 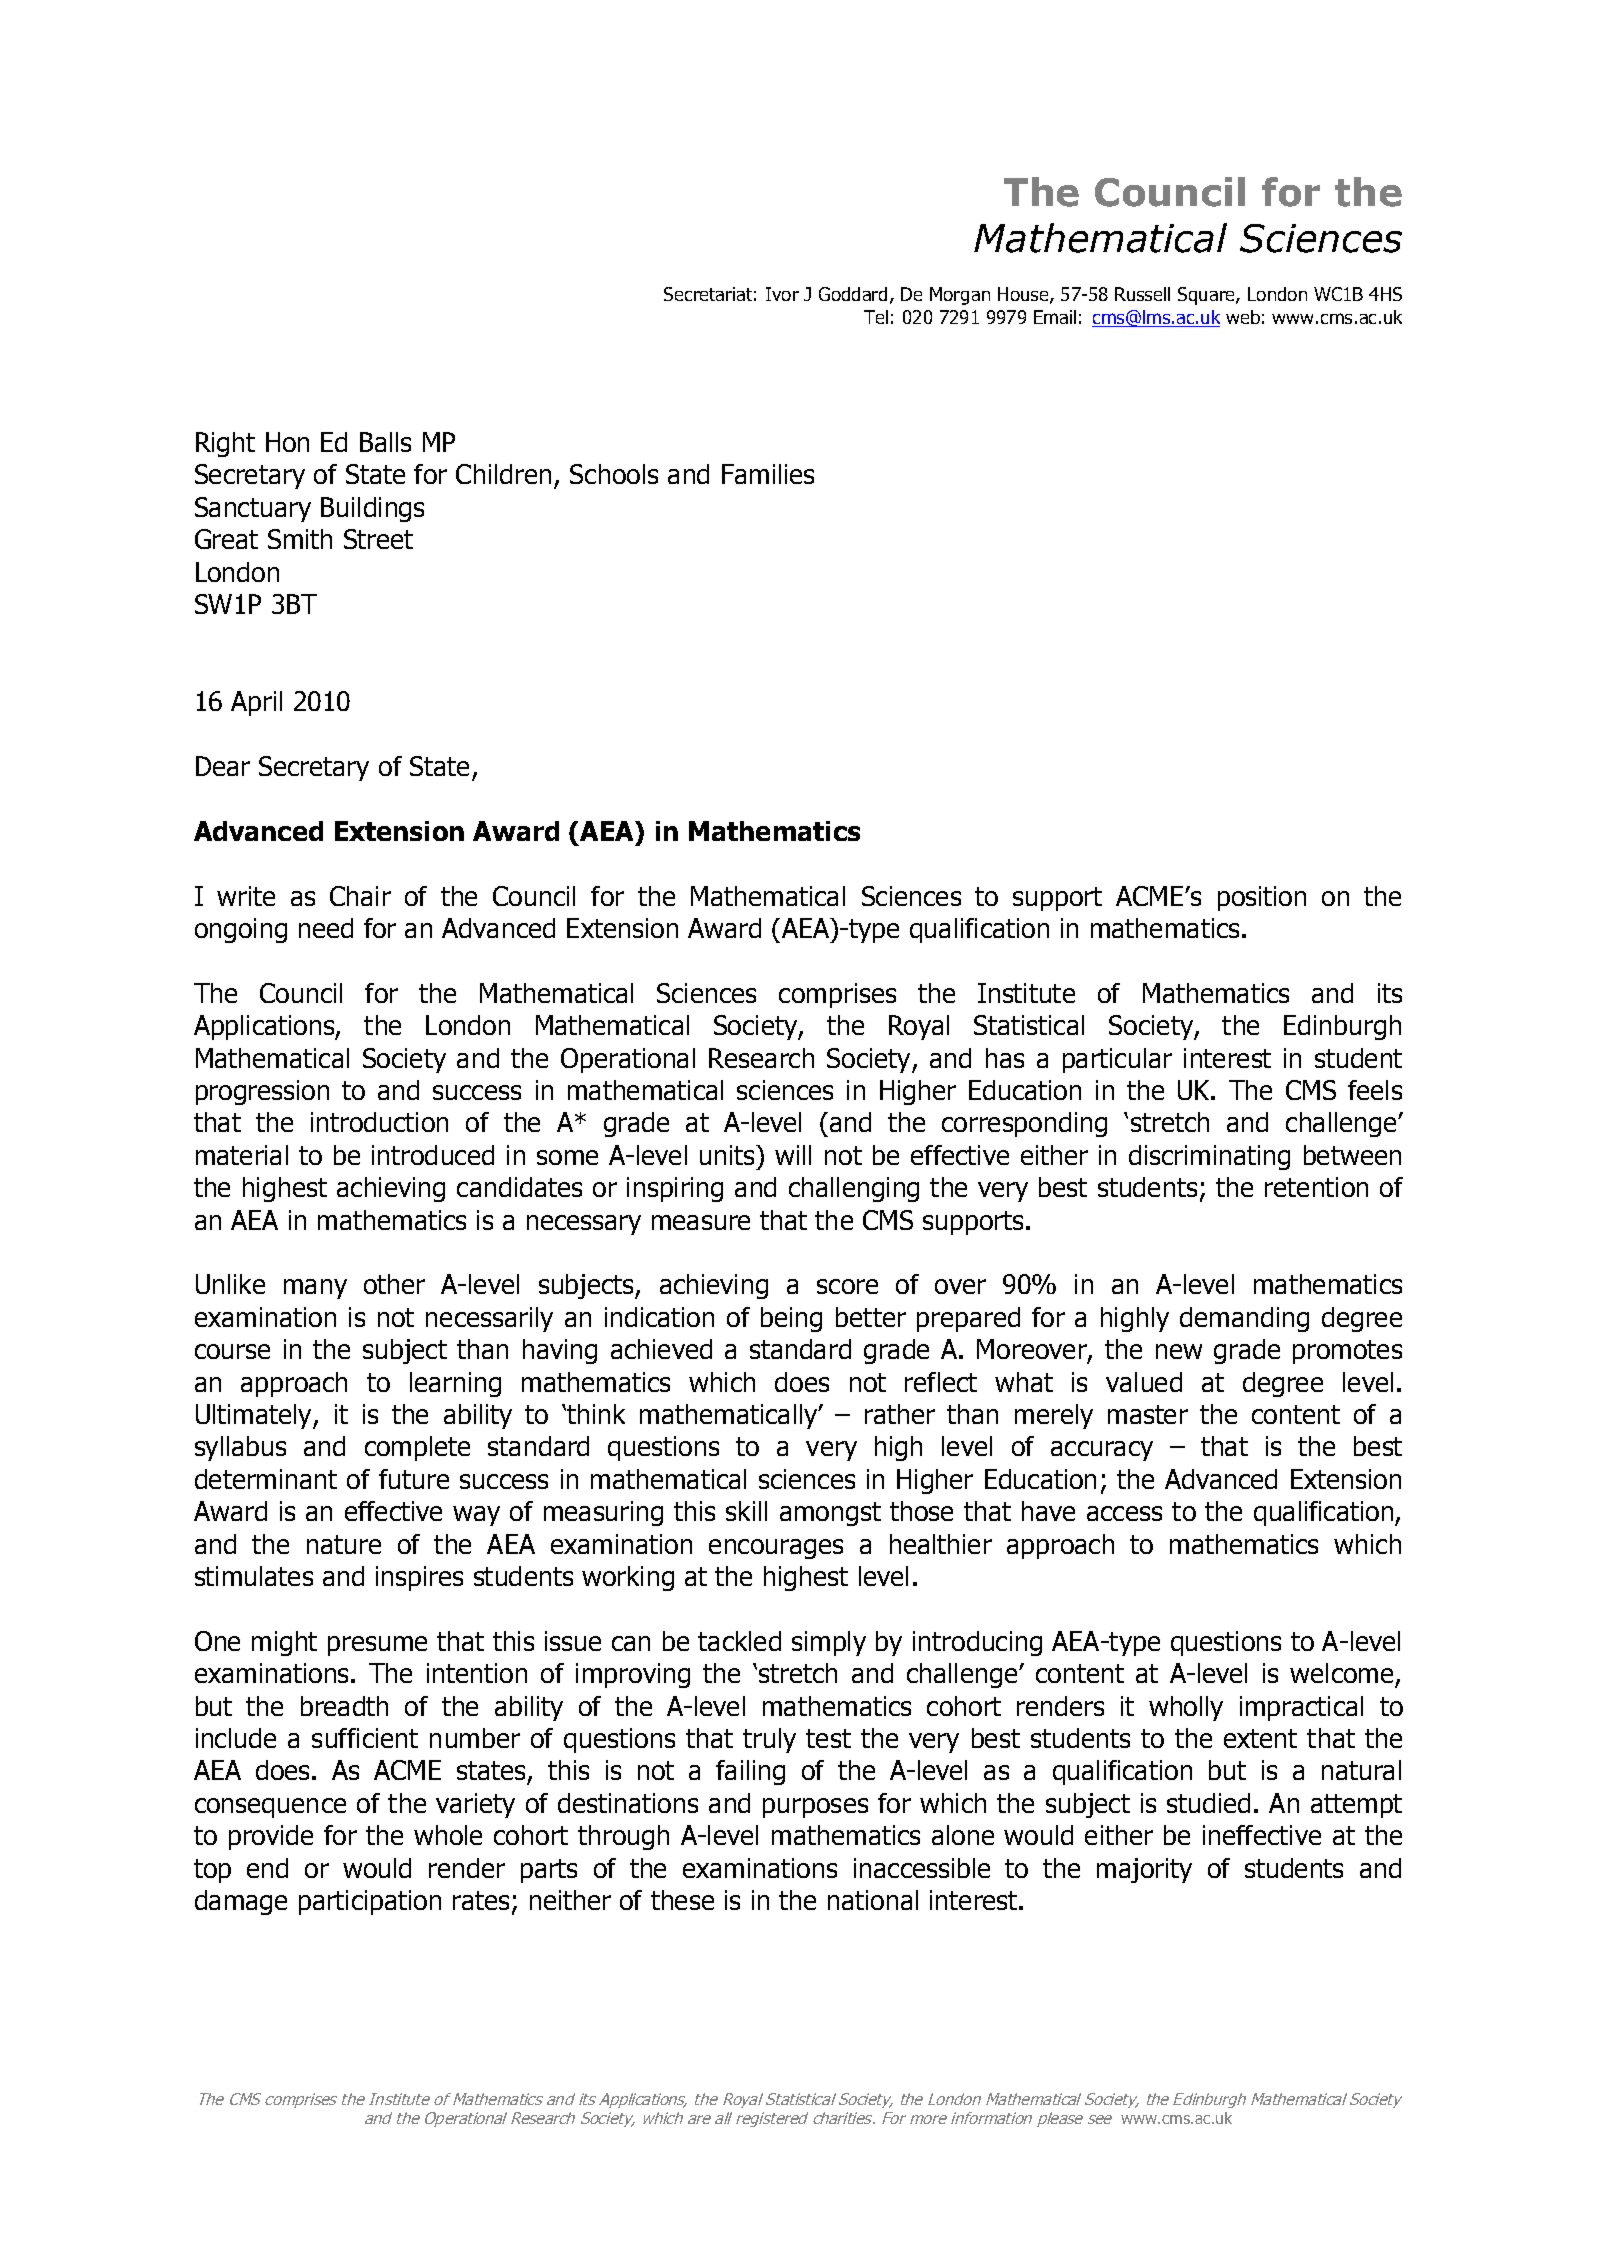 What do you see at coordinates (1243, 317) in the screenshot?
I see `web` at bounding box center [1243, 317].
